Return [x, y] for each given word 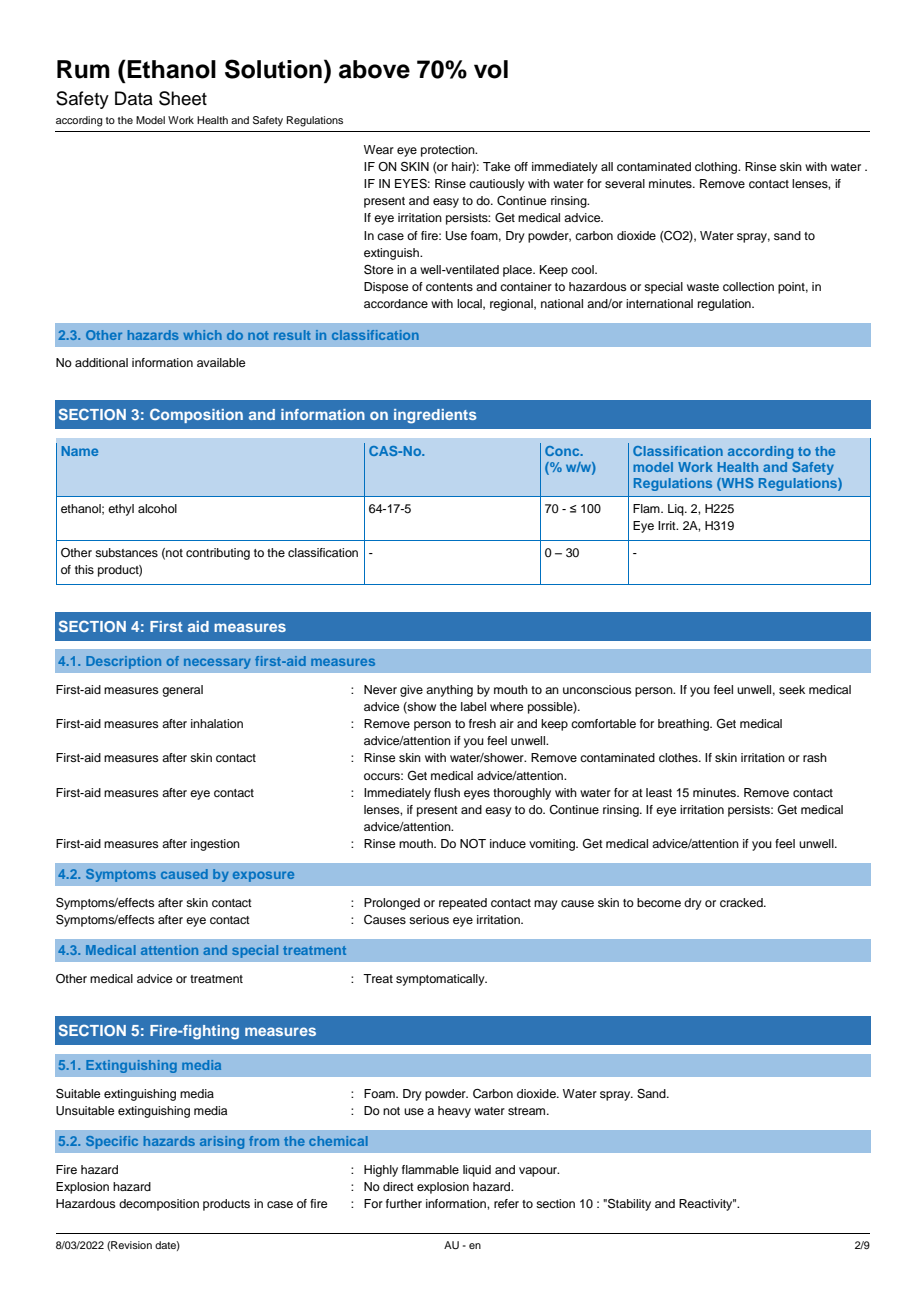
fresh [482, 723]
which [202, 335]
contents [449, 287]
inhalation [217, 723]
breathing [684, 725]
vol [491, 69]
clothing [717, 168]
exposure [263, 876]
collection [748, 286]
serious [429, 919]
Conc [563, 451]
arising [222, 1142]
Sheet [183, 98]
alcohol [157, 508]
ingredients [435, 416]
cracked [742, 902]
